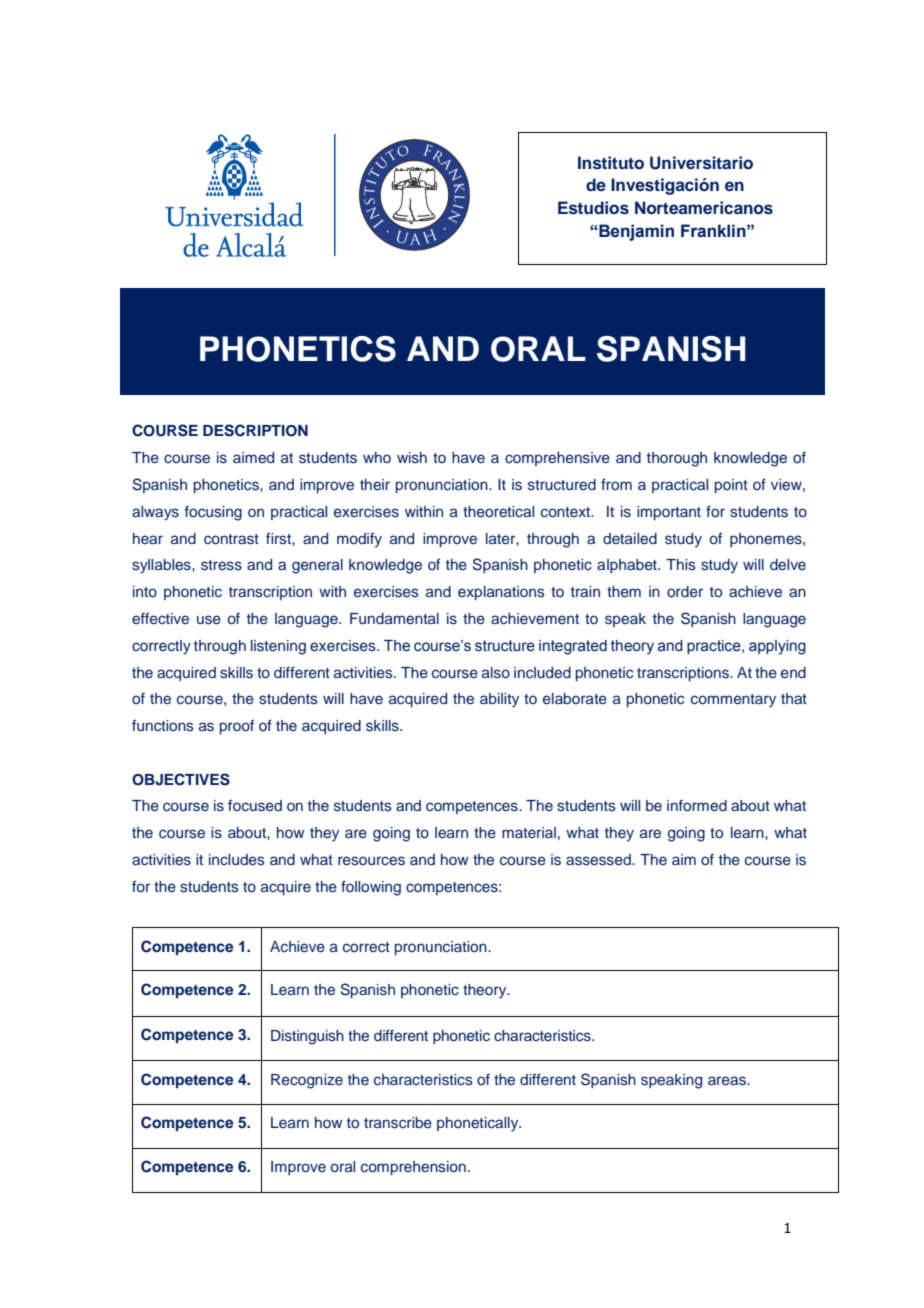  I want to click on Instituto, so click(611, 163).
